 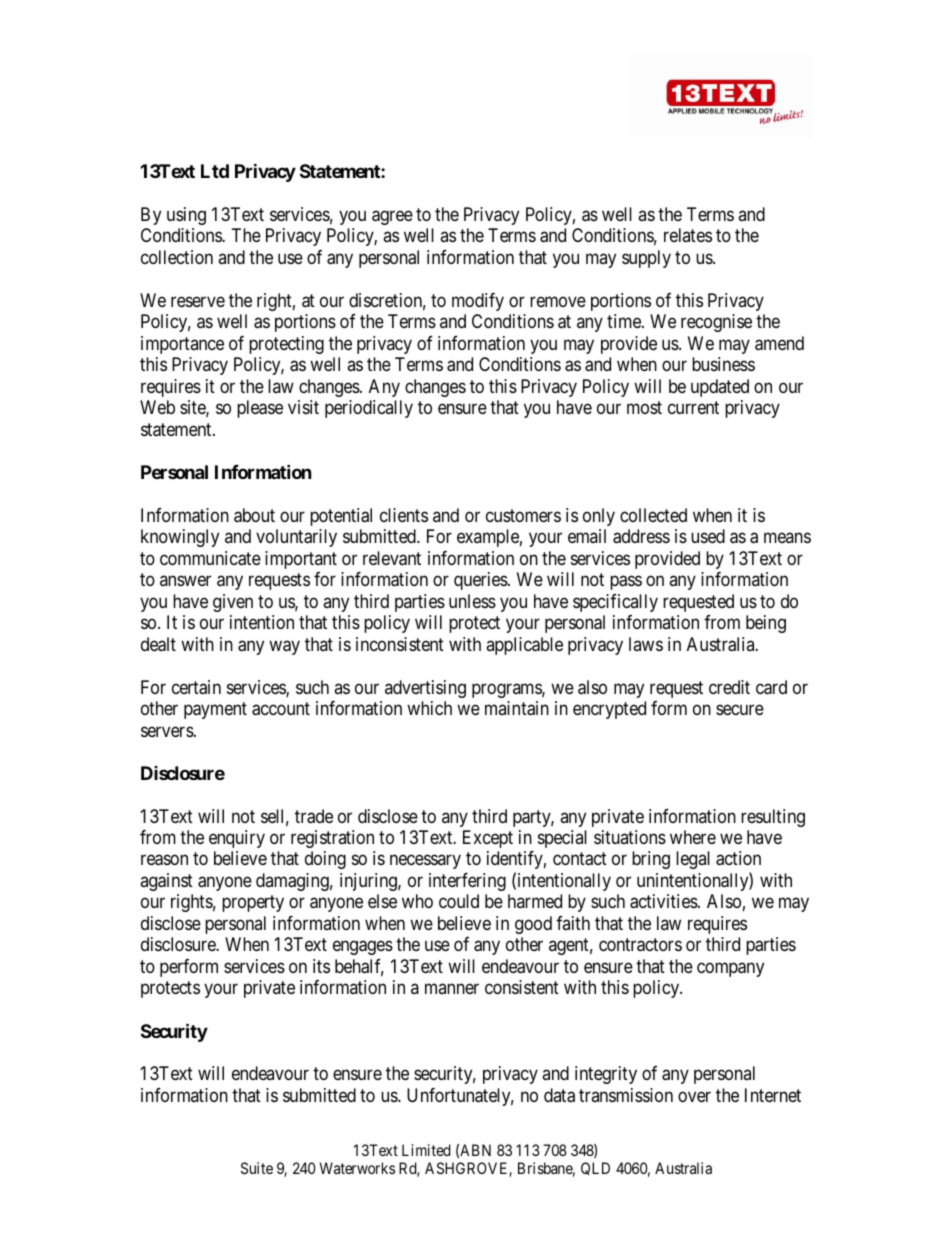 What do you see at coordinates (425, 689) in the screenshot?
I see `advertising` at bounding box center [425, 689].
